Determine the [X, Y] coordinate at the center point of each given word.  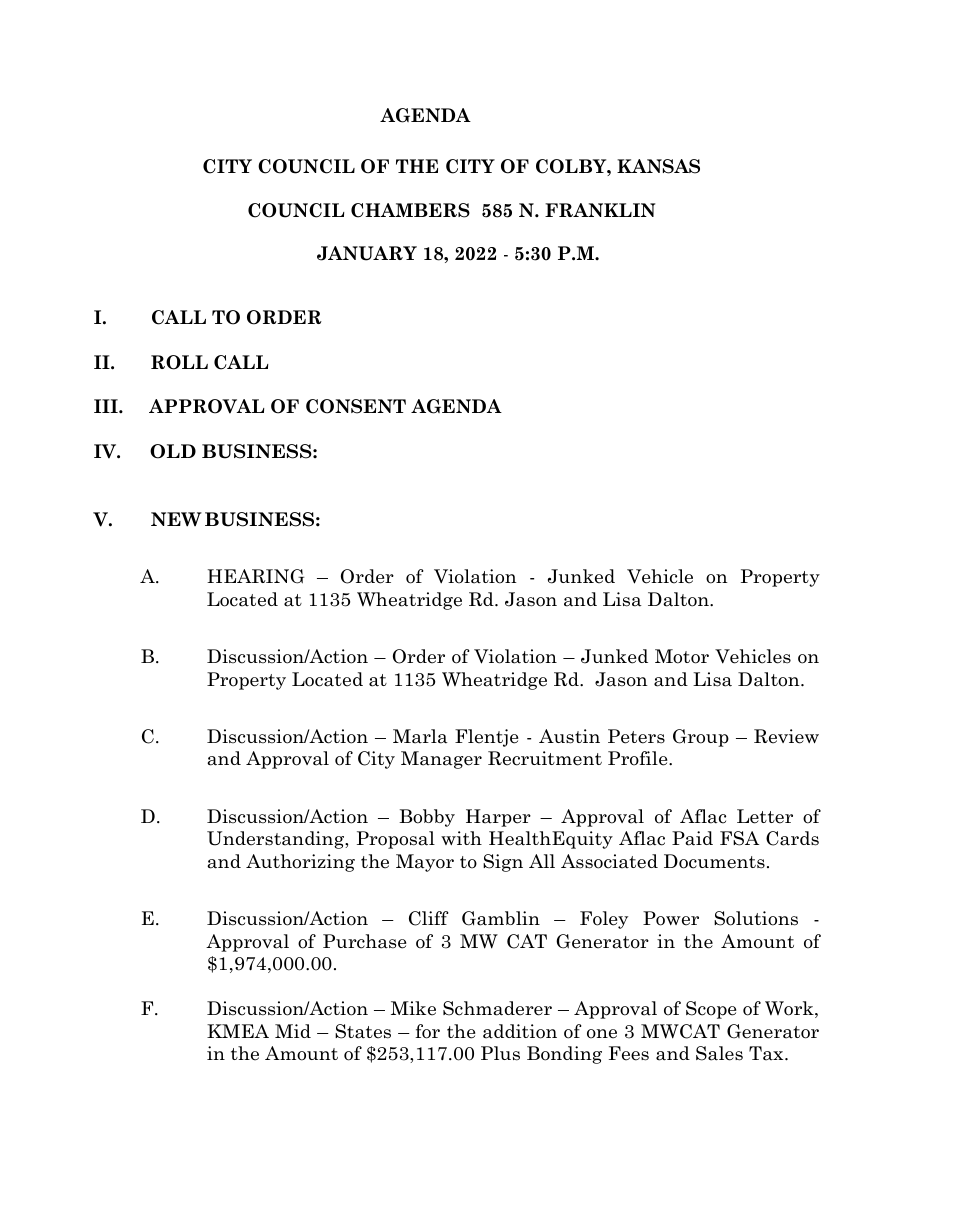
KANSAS [658, 166]
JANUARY [367, 253]
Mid [293, 1031]
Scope [711, 1010]
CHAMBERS [410, 210]
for [427, 1031]
